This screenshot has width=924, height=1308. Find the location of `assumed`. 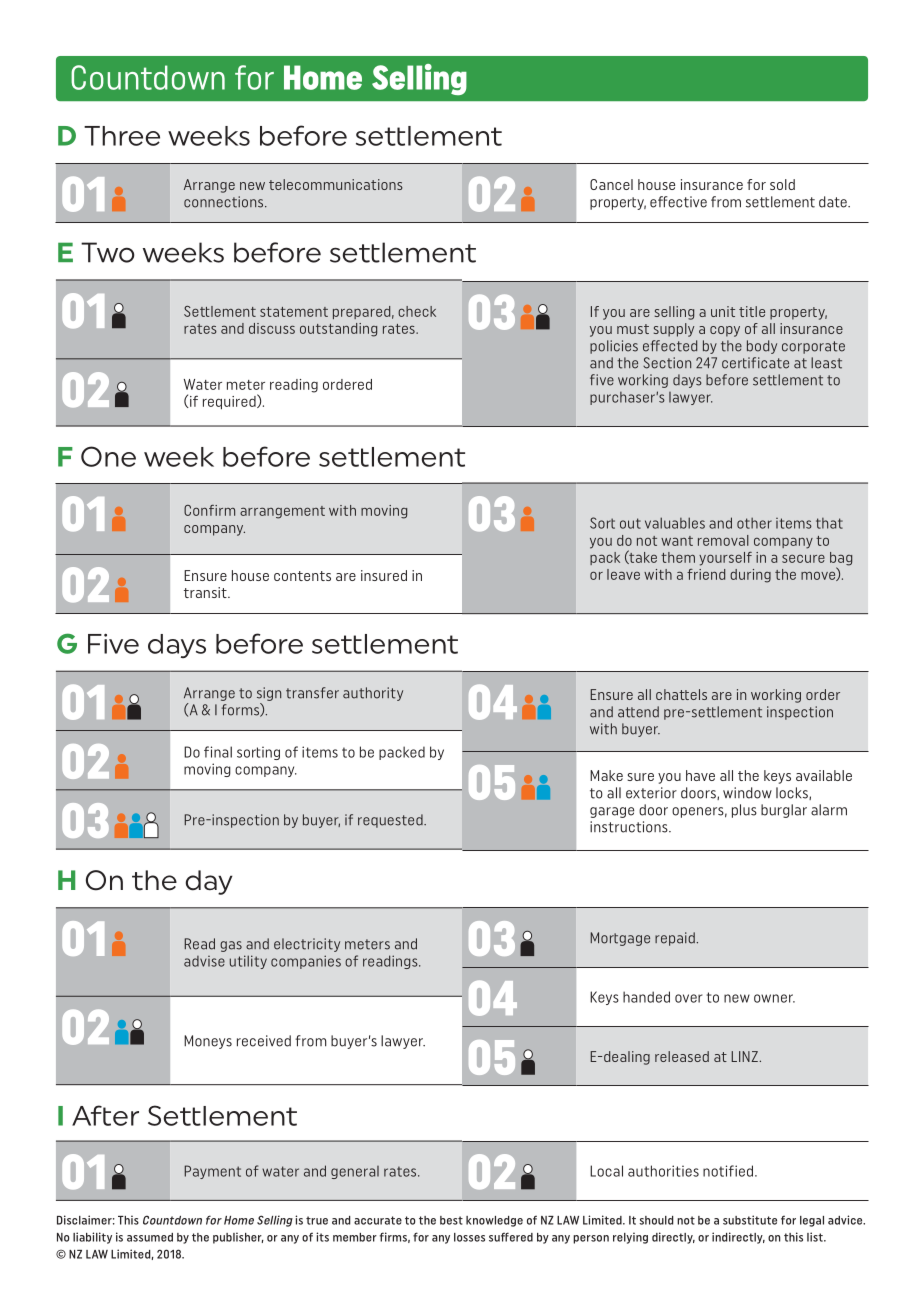

assumed is located at coordinates (150, 1237).
